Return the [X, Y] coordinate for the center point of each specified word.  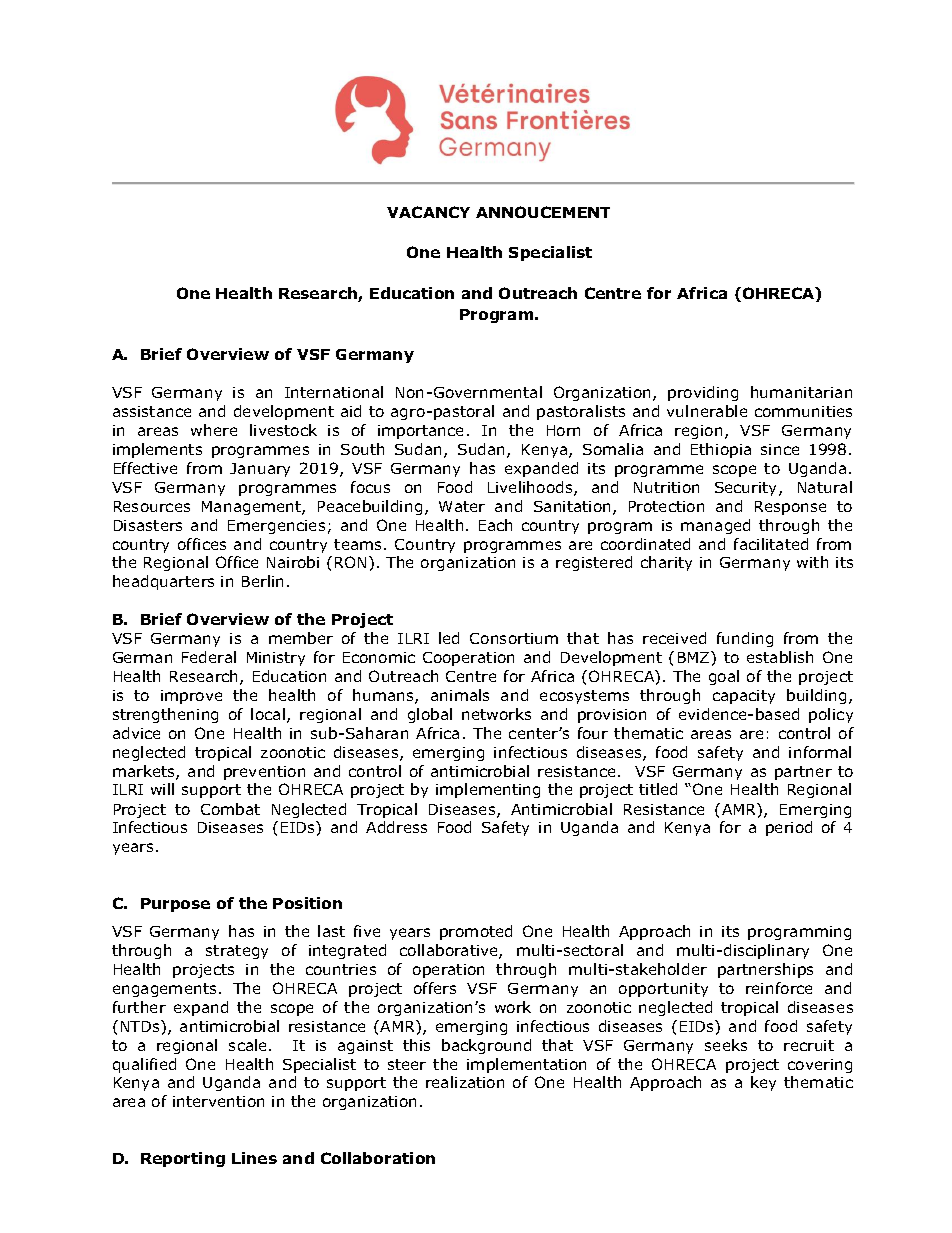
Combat [230, 809]
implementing [488, 790]
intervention [218, 1101]
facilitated [771, 544]
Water [462, 506]
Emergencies [276, 527]
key [763, 1083]
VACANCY [428, 212]
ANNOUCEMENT [543, 212]
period [789, 828]
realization [465, 1082]
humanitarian [801, 392]
